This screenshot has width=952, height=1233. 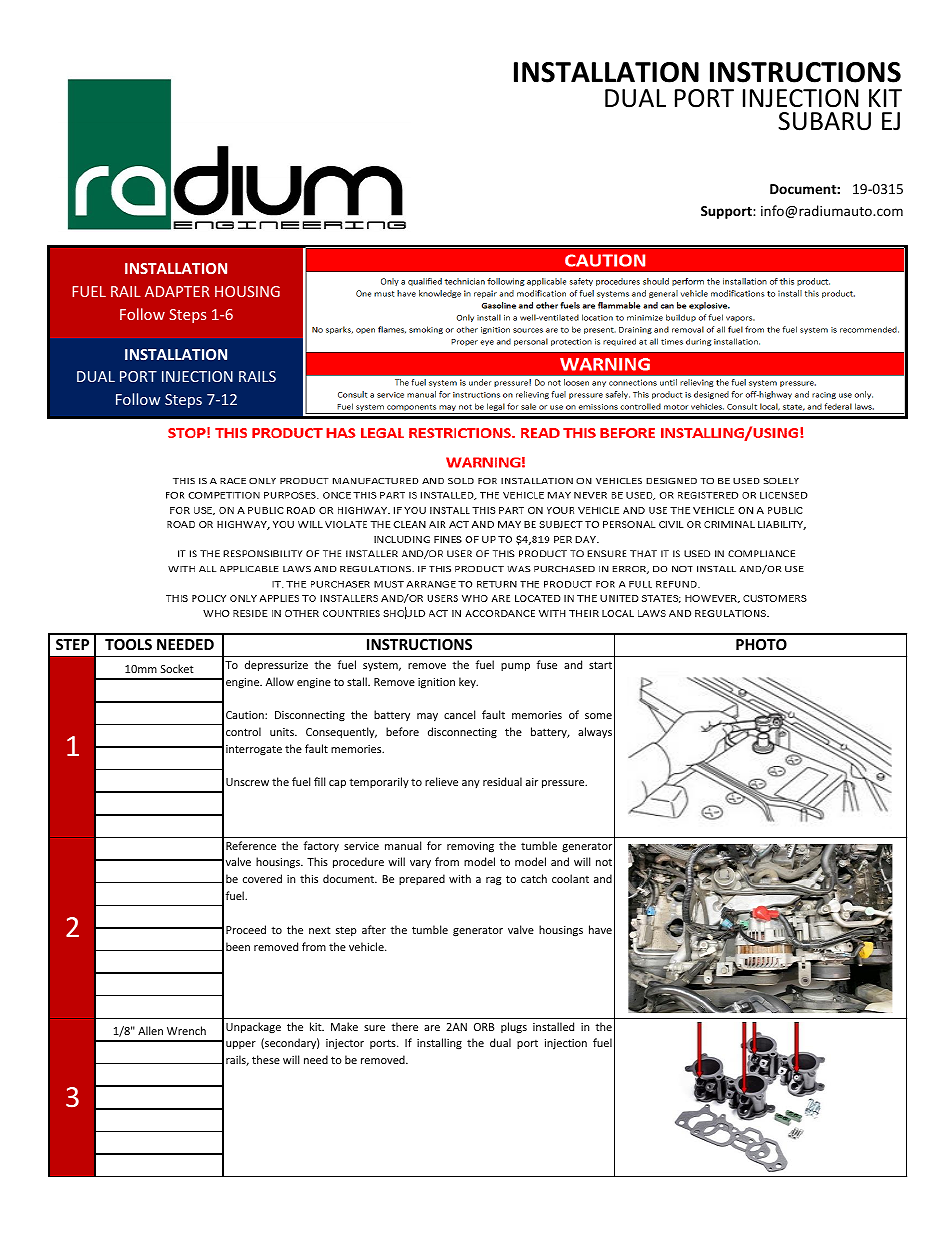 What do you see at coordinates (546, 664) in the screenshot?
I see `fuse` at bounding box center [546, 664].
